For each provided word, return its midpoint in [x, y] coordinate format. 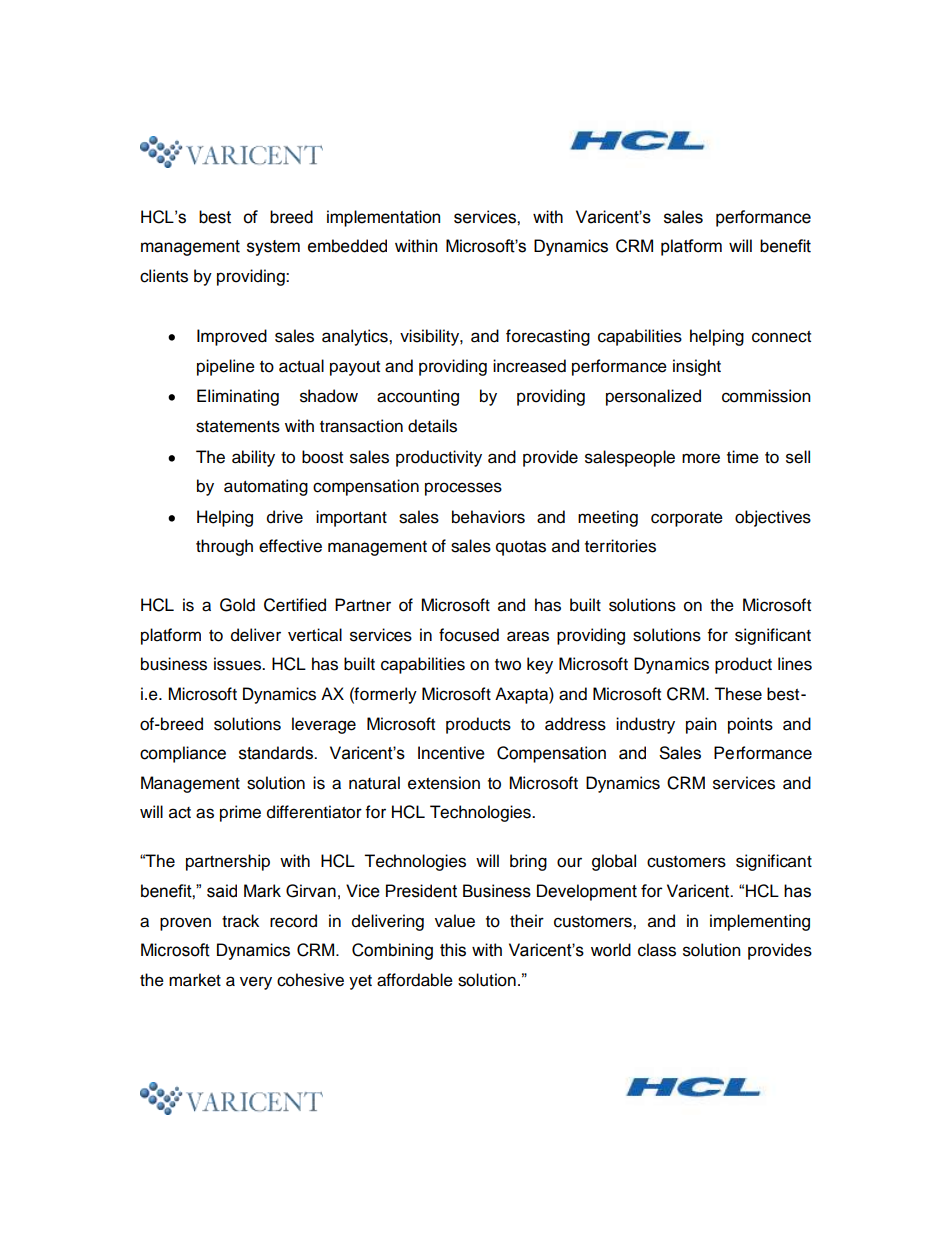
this [453, 950]
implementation [383, 218]
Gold [237, 605]
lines [795, 664]
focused [469, 635]
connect [781, 337]
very [256, 983]
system [273, 248]
